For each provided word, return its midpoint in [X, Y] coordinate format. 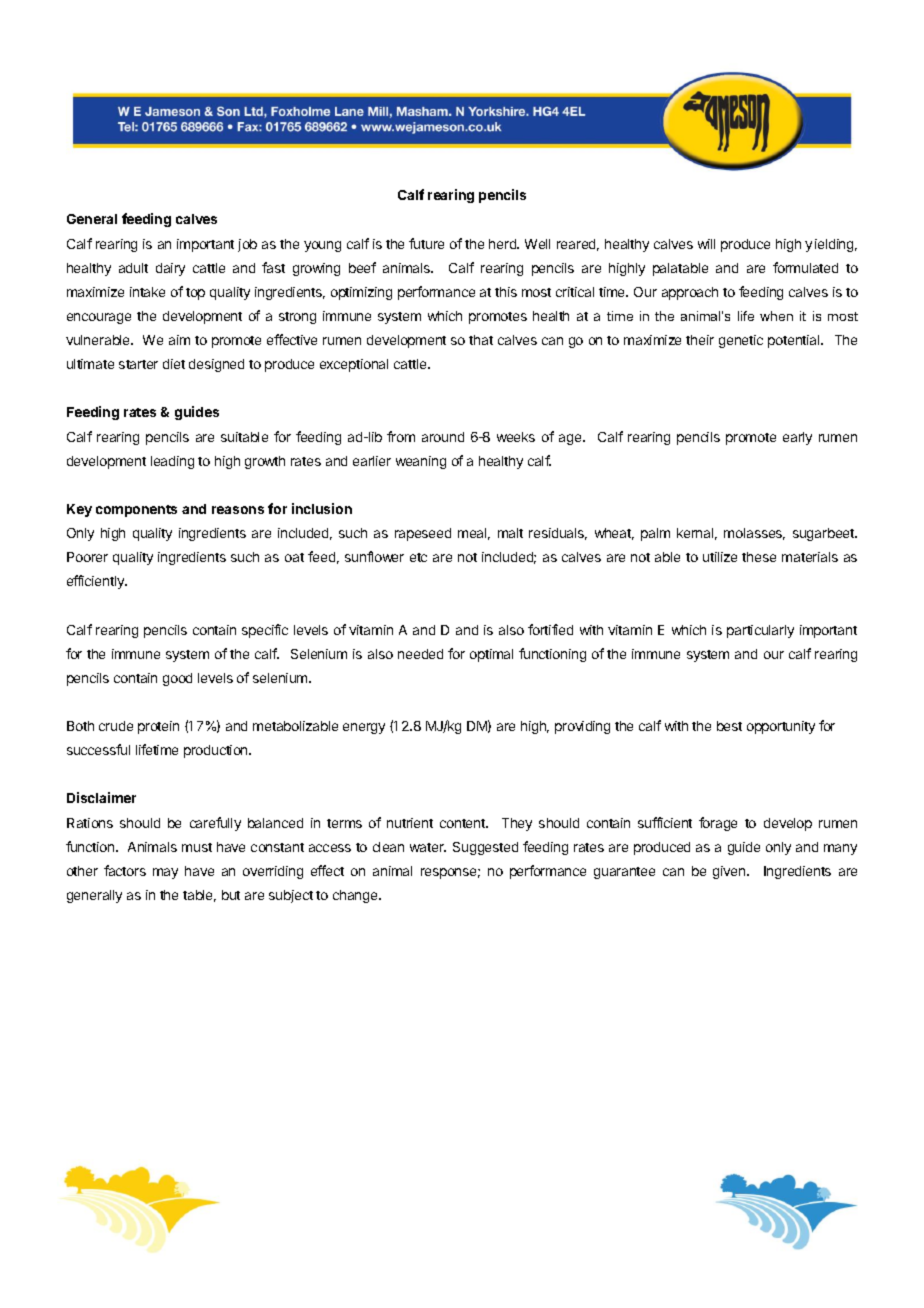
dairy [170, 269]
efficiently [97, 582]
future [426, 243]
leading [172, 462]
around [443, 437]
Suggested [485, 848]
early [797, 438]
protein [158, 727]
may [165, 873]
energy [364, 728]
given [730, 872]
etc [418, 557]
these [759, 557]
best [729, 726]
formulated [805, 267]
